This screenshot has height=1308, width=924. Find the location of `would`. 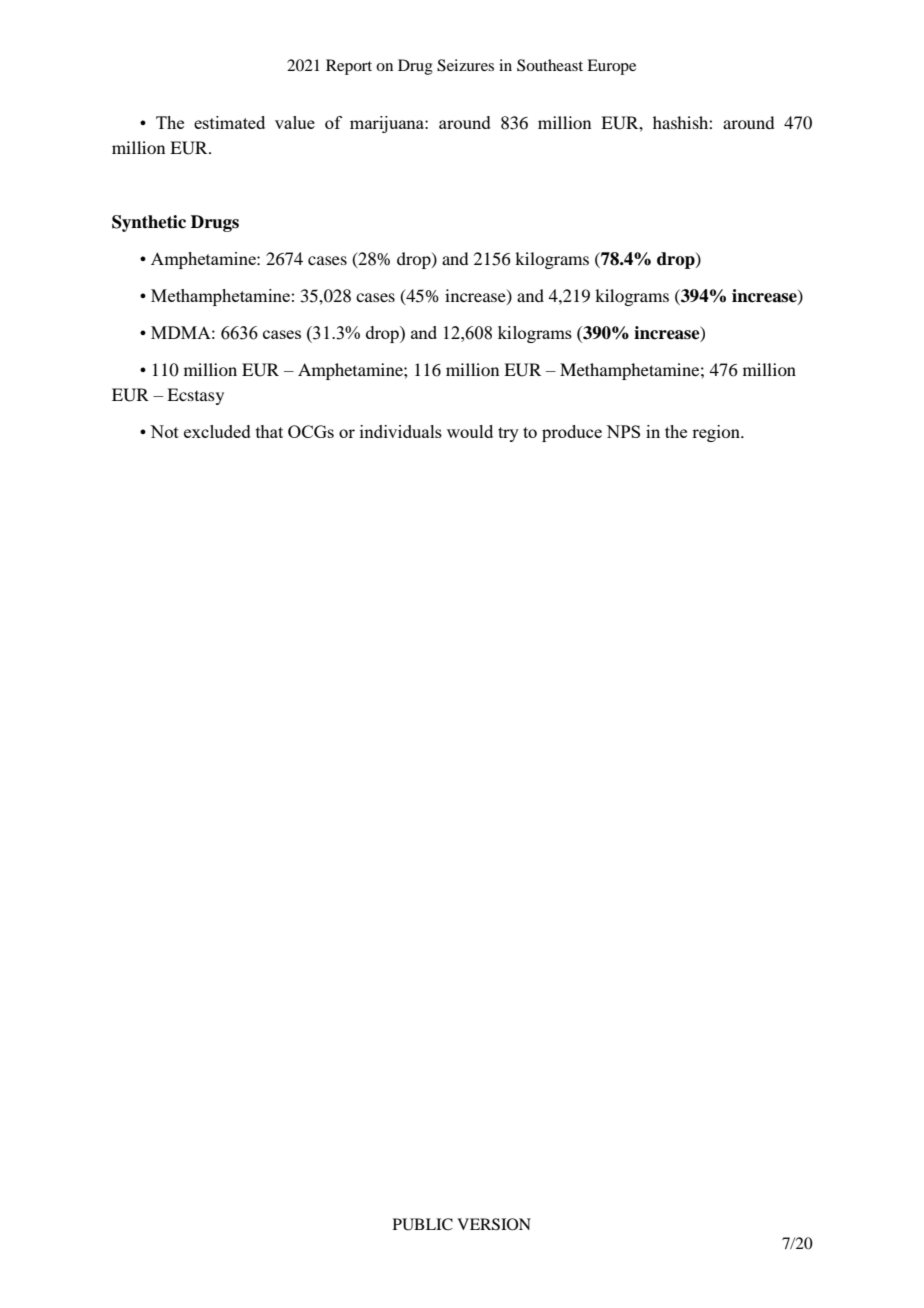

would is located at coordinates (470, 431).
